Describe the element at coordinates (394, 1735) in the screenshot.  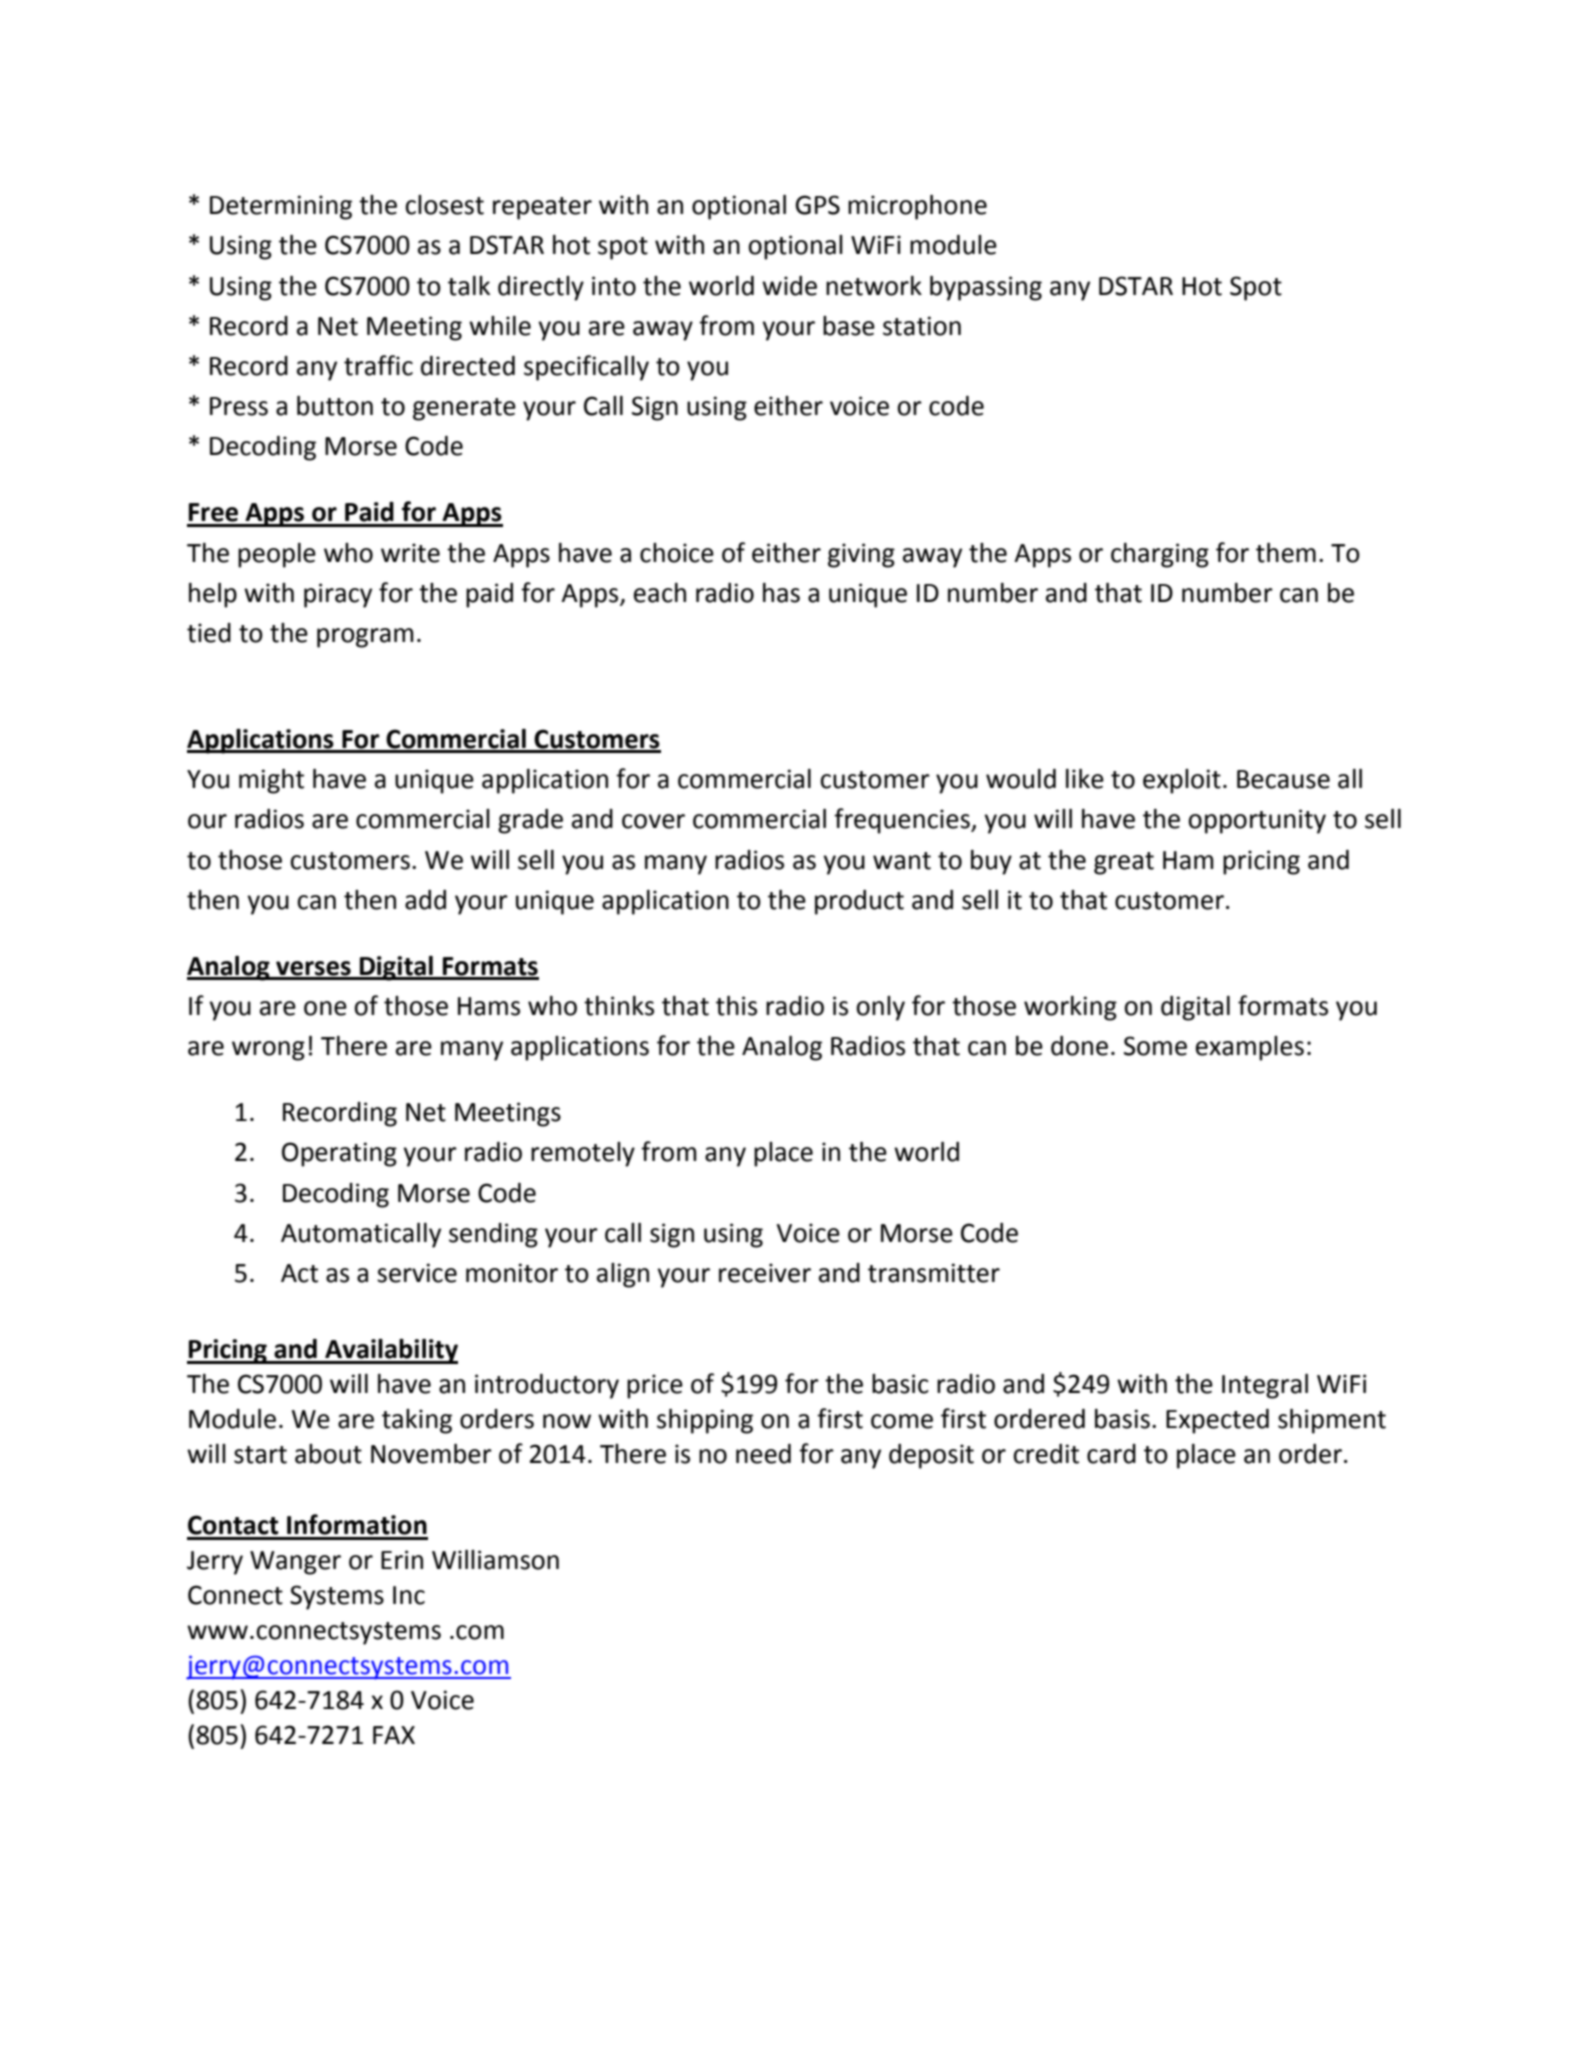
I see `FAX` at that location.
